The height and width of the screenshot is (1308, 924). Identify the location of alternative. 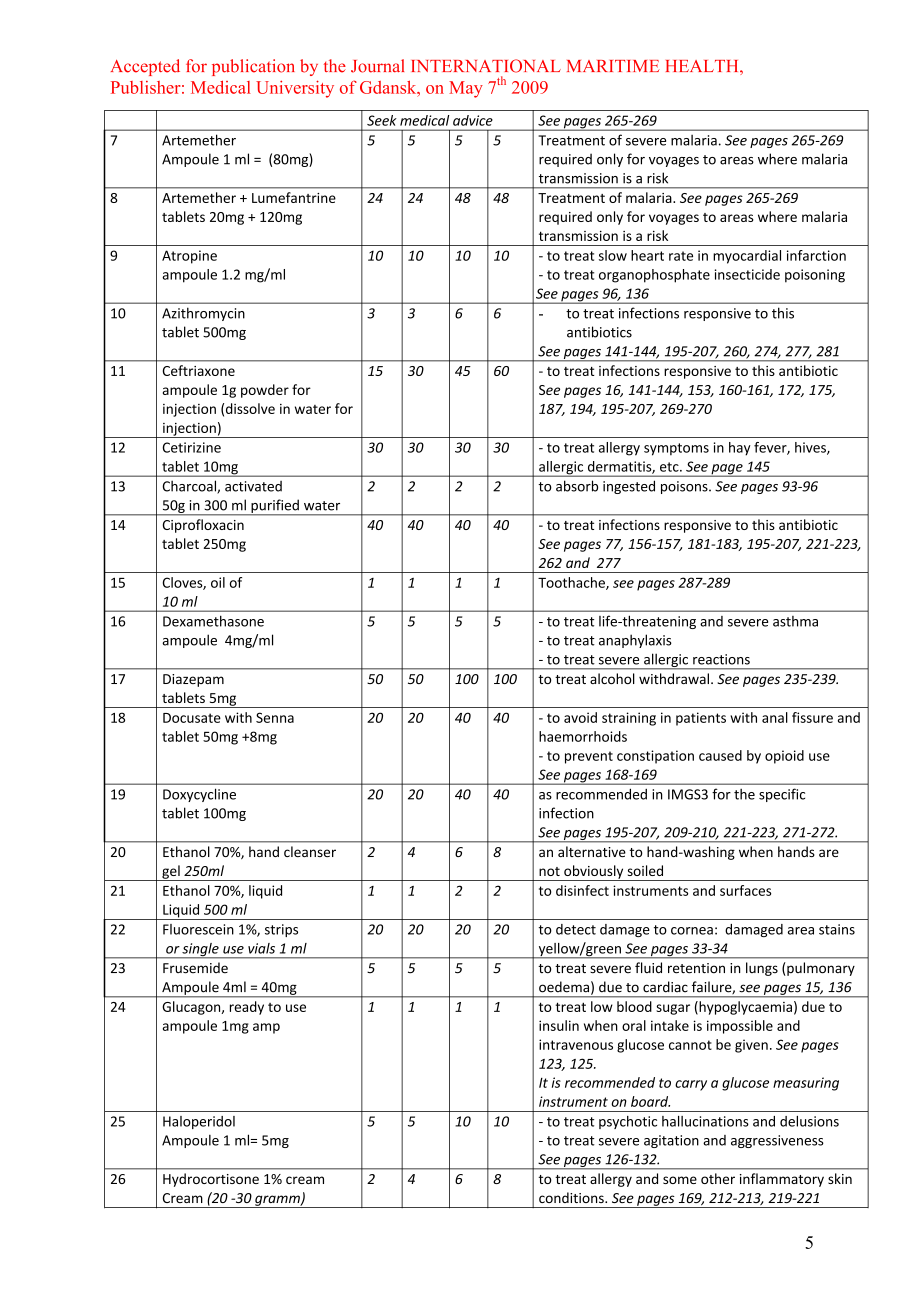
(592, 851).
